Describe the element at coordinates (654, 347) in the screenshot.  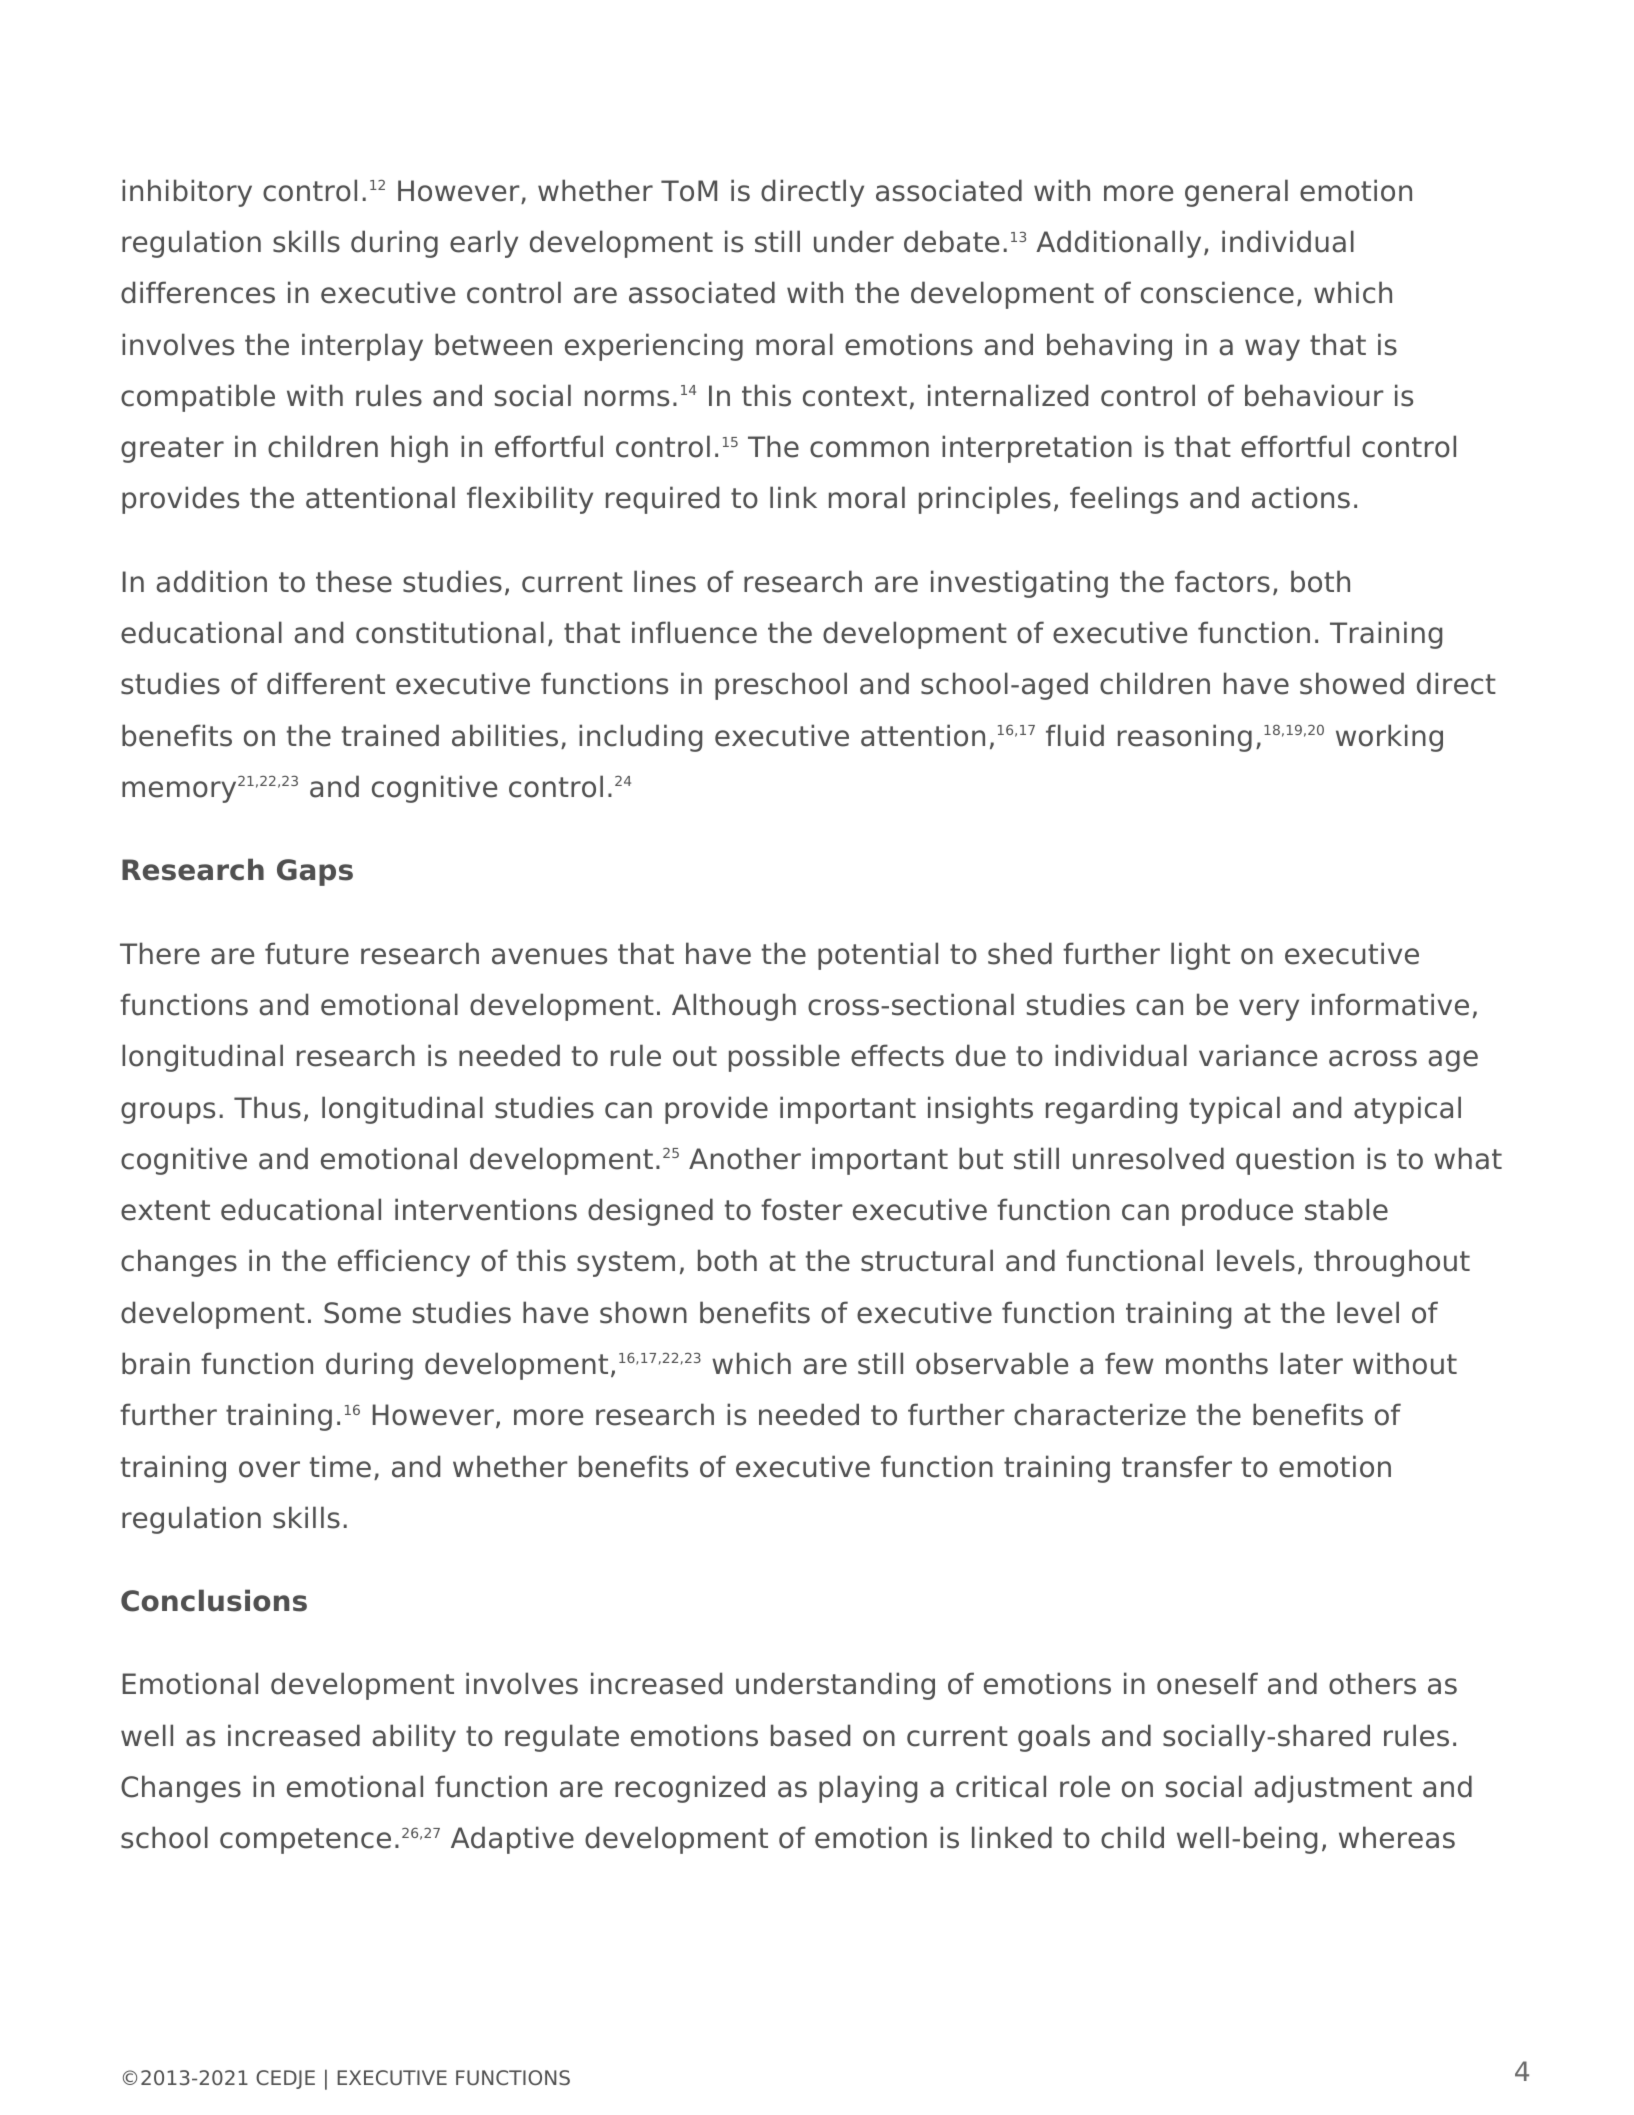
I see `experiencing` at that location.
